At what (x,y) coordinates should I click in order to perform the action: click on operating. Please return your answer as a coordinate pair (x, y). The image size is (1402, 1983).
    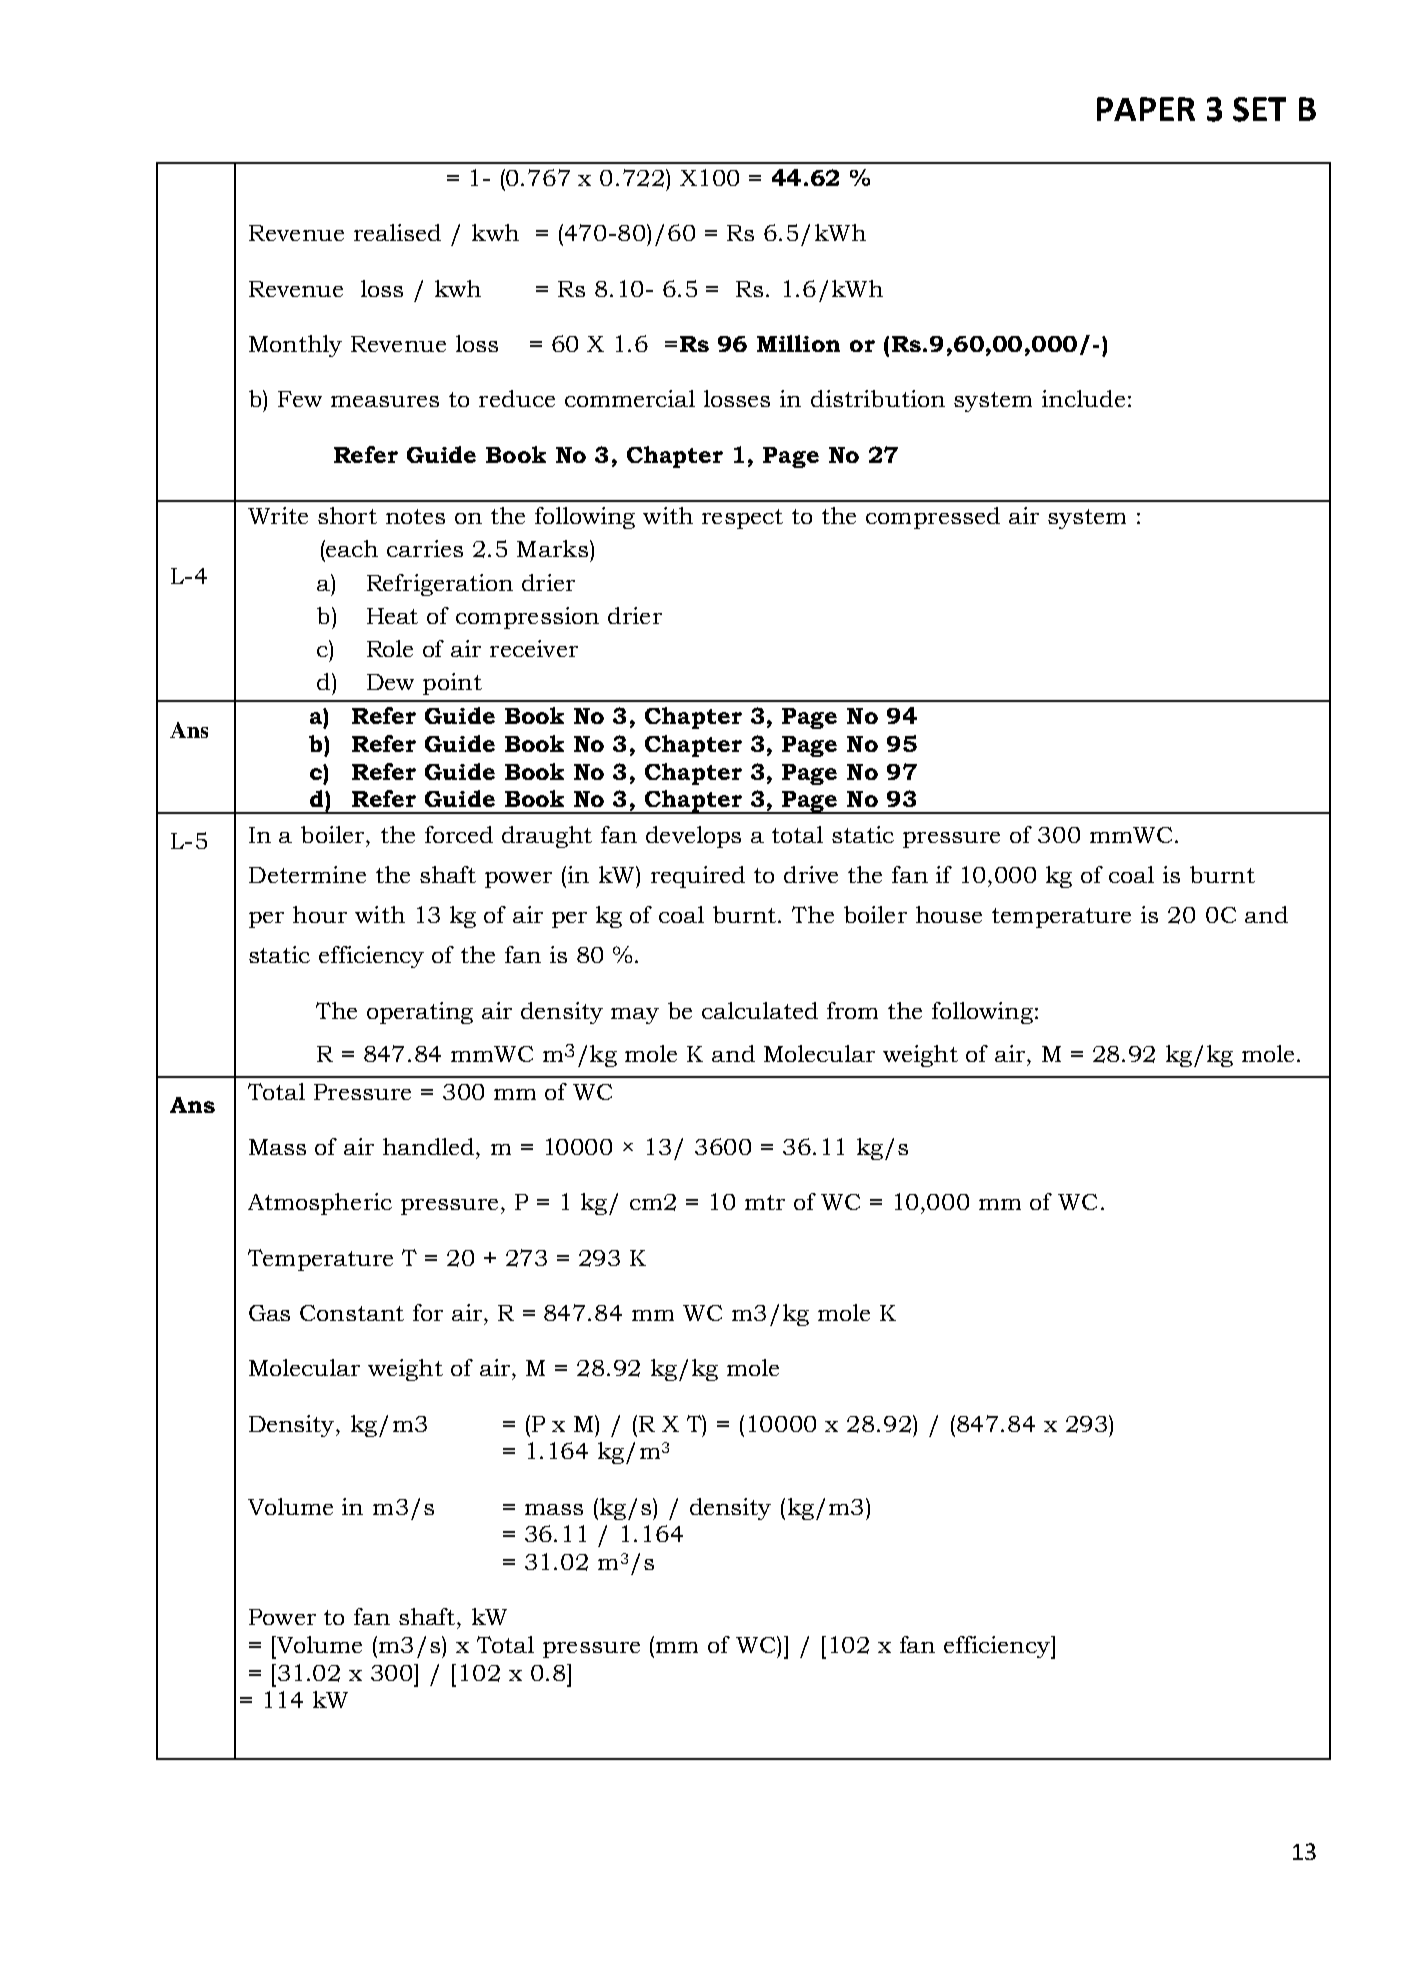
    Looking at the image, I should click on (420, 1013).
